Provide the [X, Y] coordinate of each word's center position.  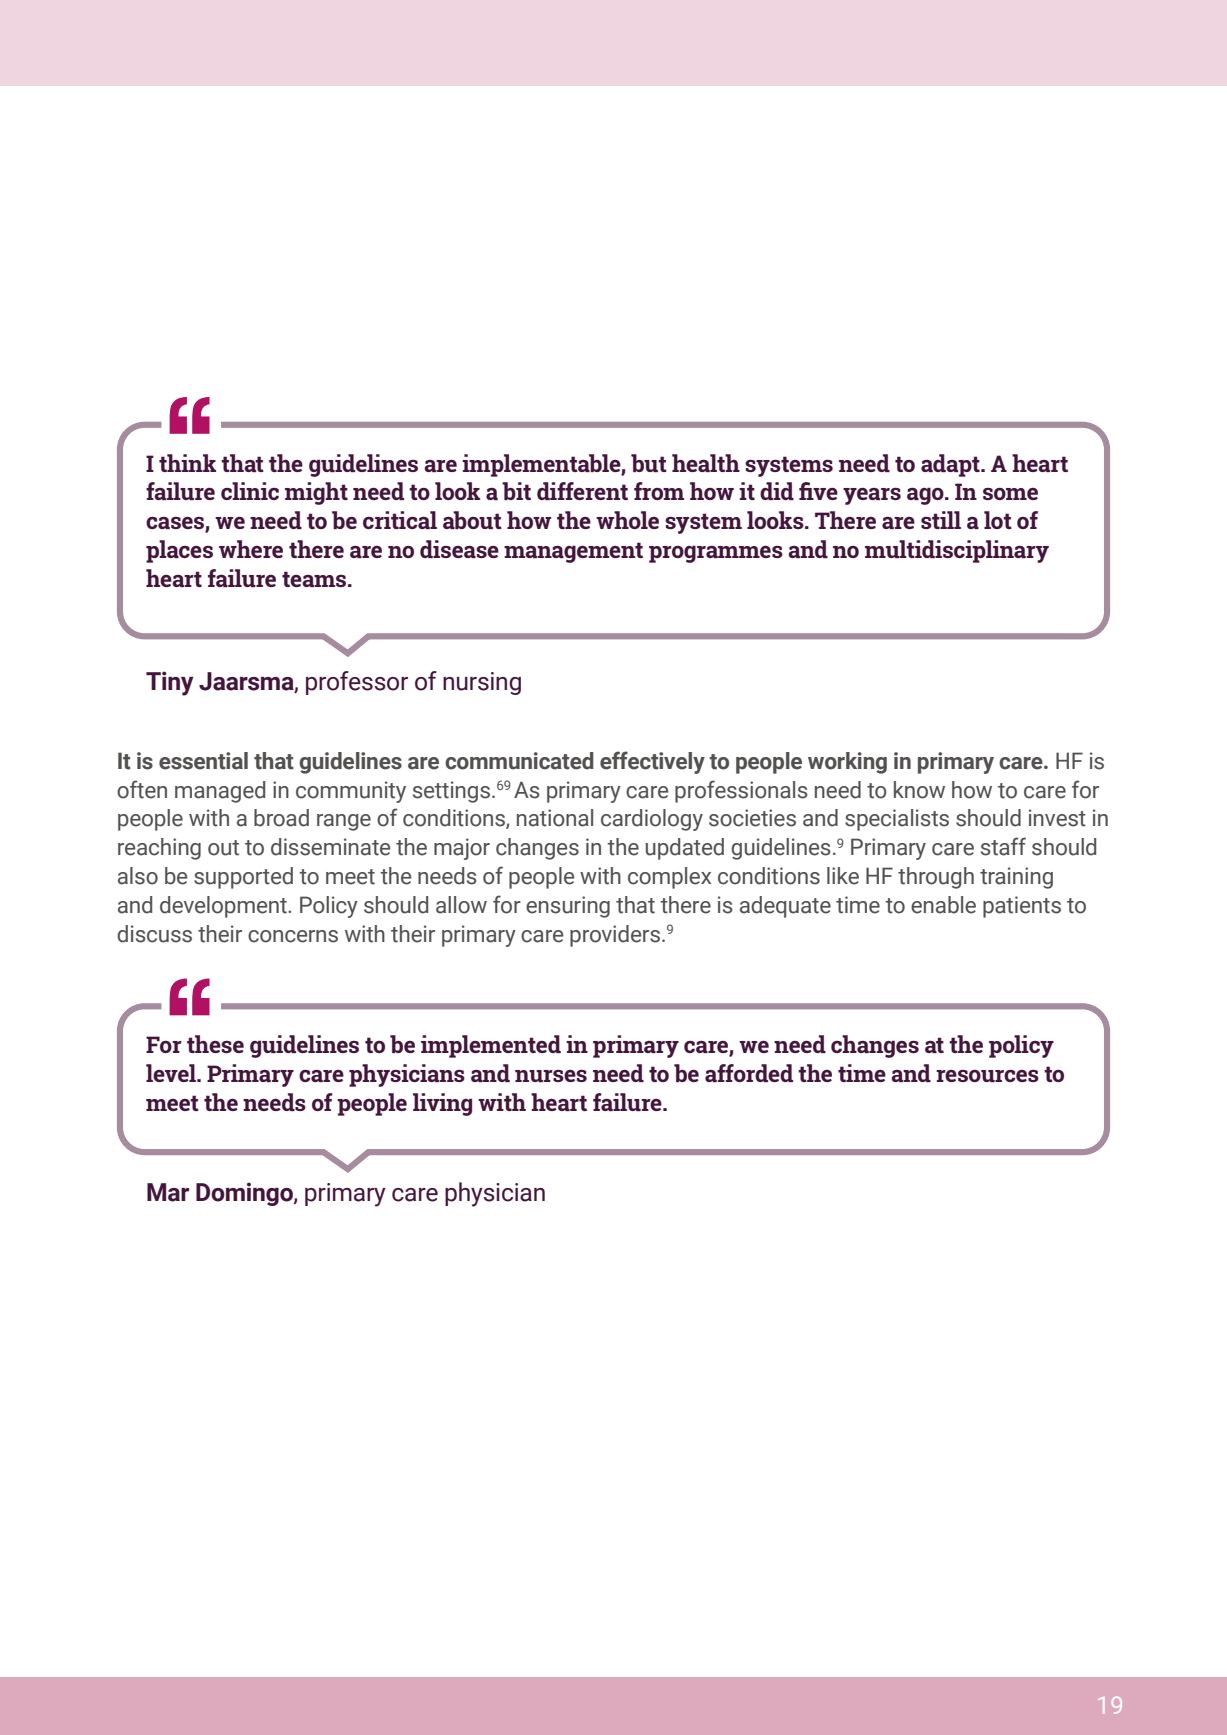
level [172, 1073]
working [847, 763]
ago [926, 496]
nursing [482, 683]
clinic [250, 491]
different [582, 491]
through [936, 878]
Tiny [170, 683]
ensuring [568, 907]
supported [243, 878]
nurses [551, 1076]
